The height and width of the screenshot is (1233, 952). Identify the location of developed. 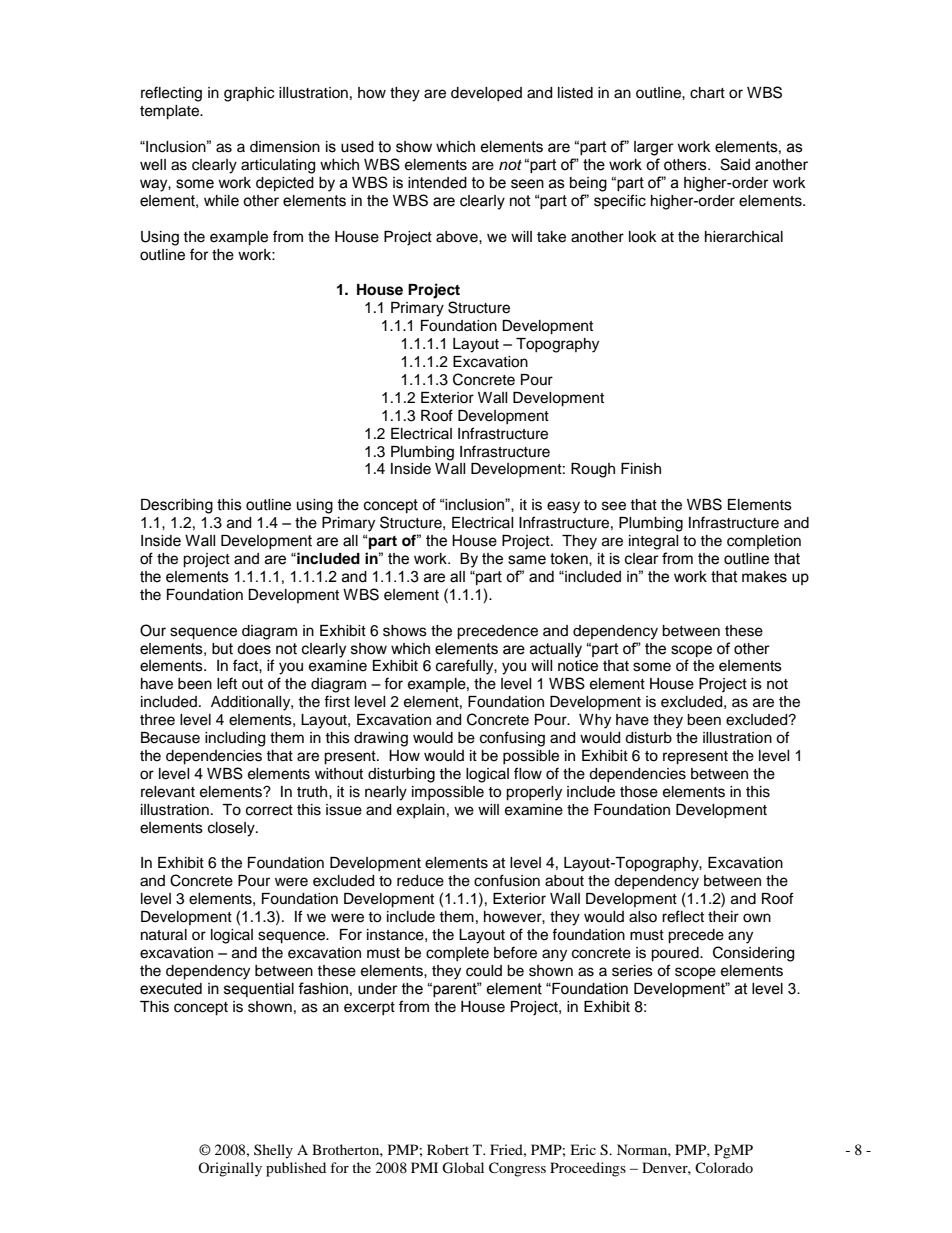
(486, 94).
